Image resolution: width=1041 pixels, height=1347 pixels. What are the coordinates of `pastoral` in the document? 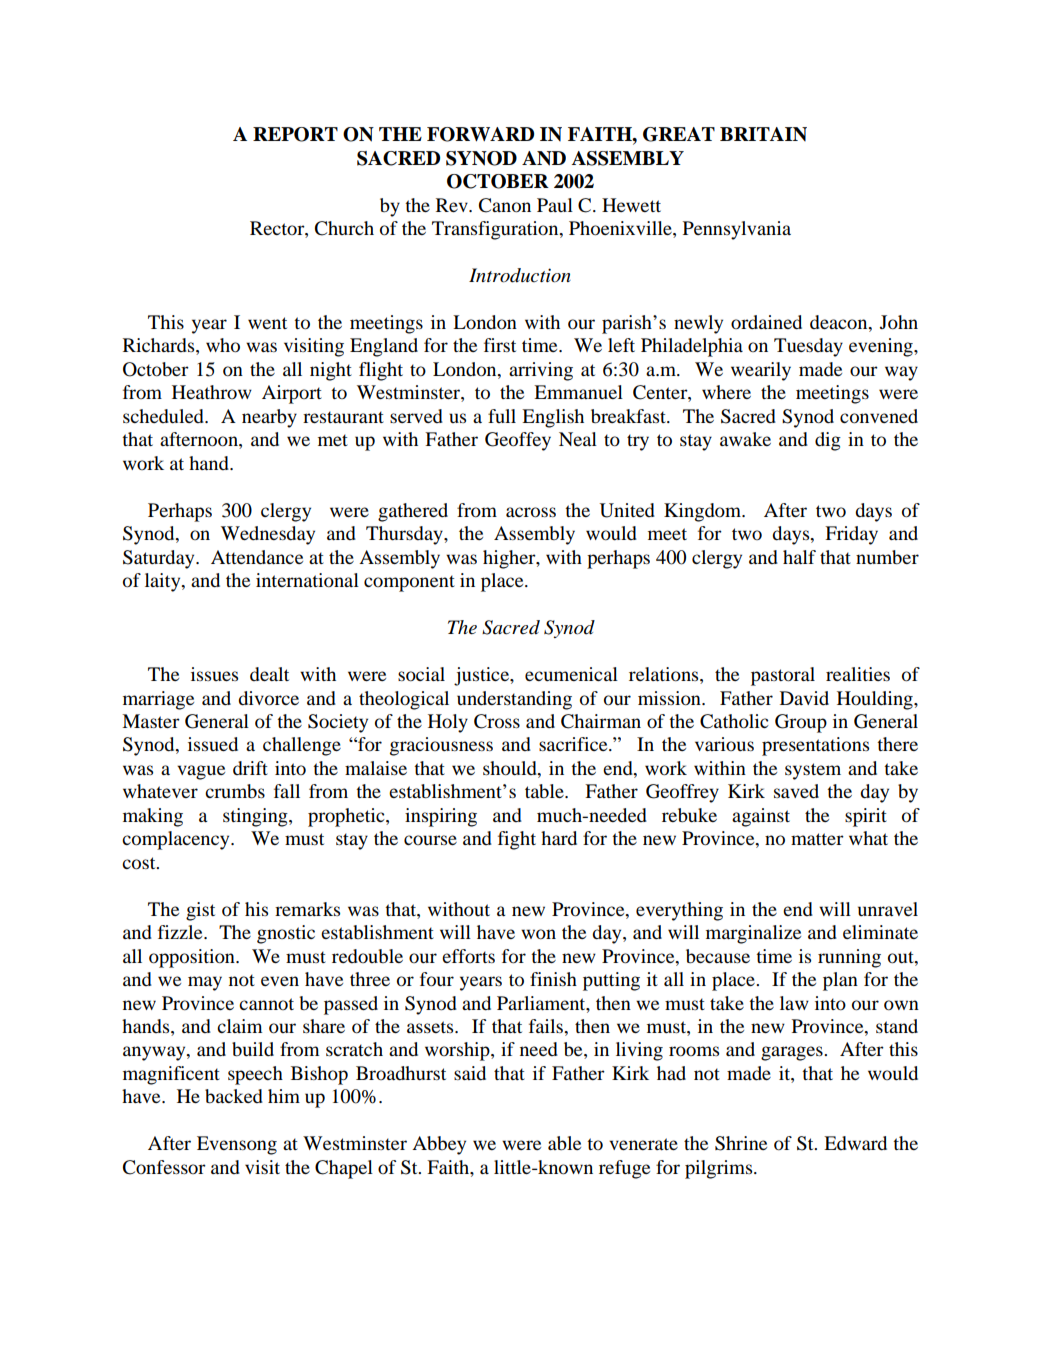 It's located at (783, 676).
